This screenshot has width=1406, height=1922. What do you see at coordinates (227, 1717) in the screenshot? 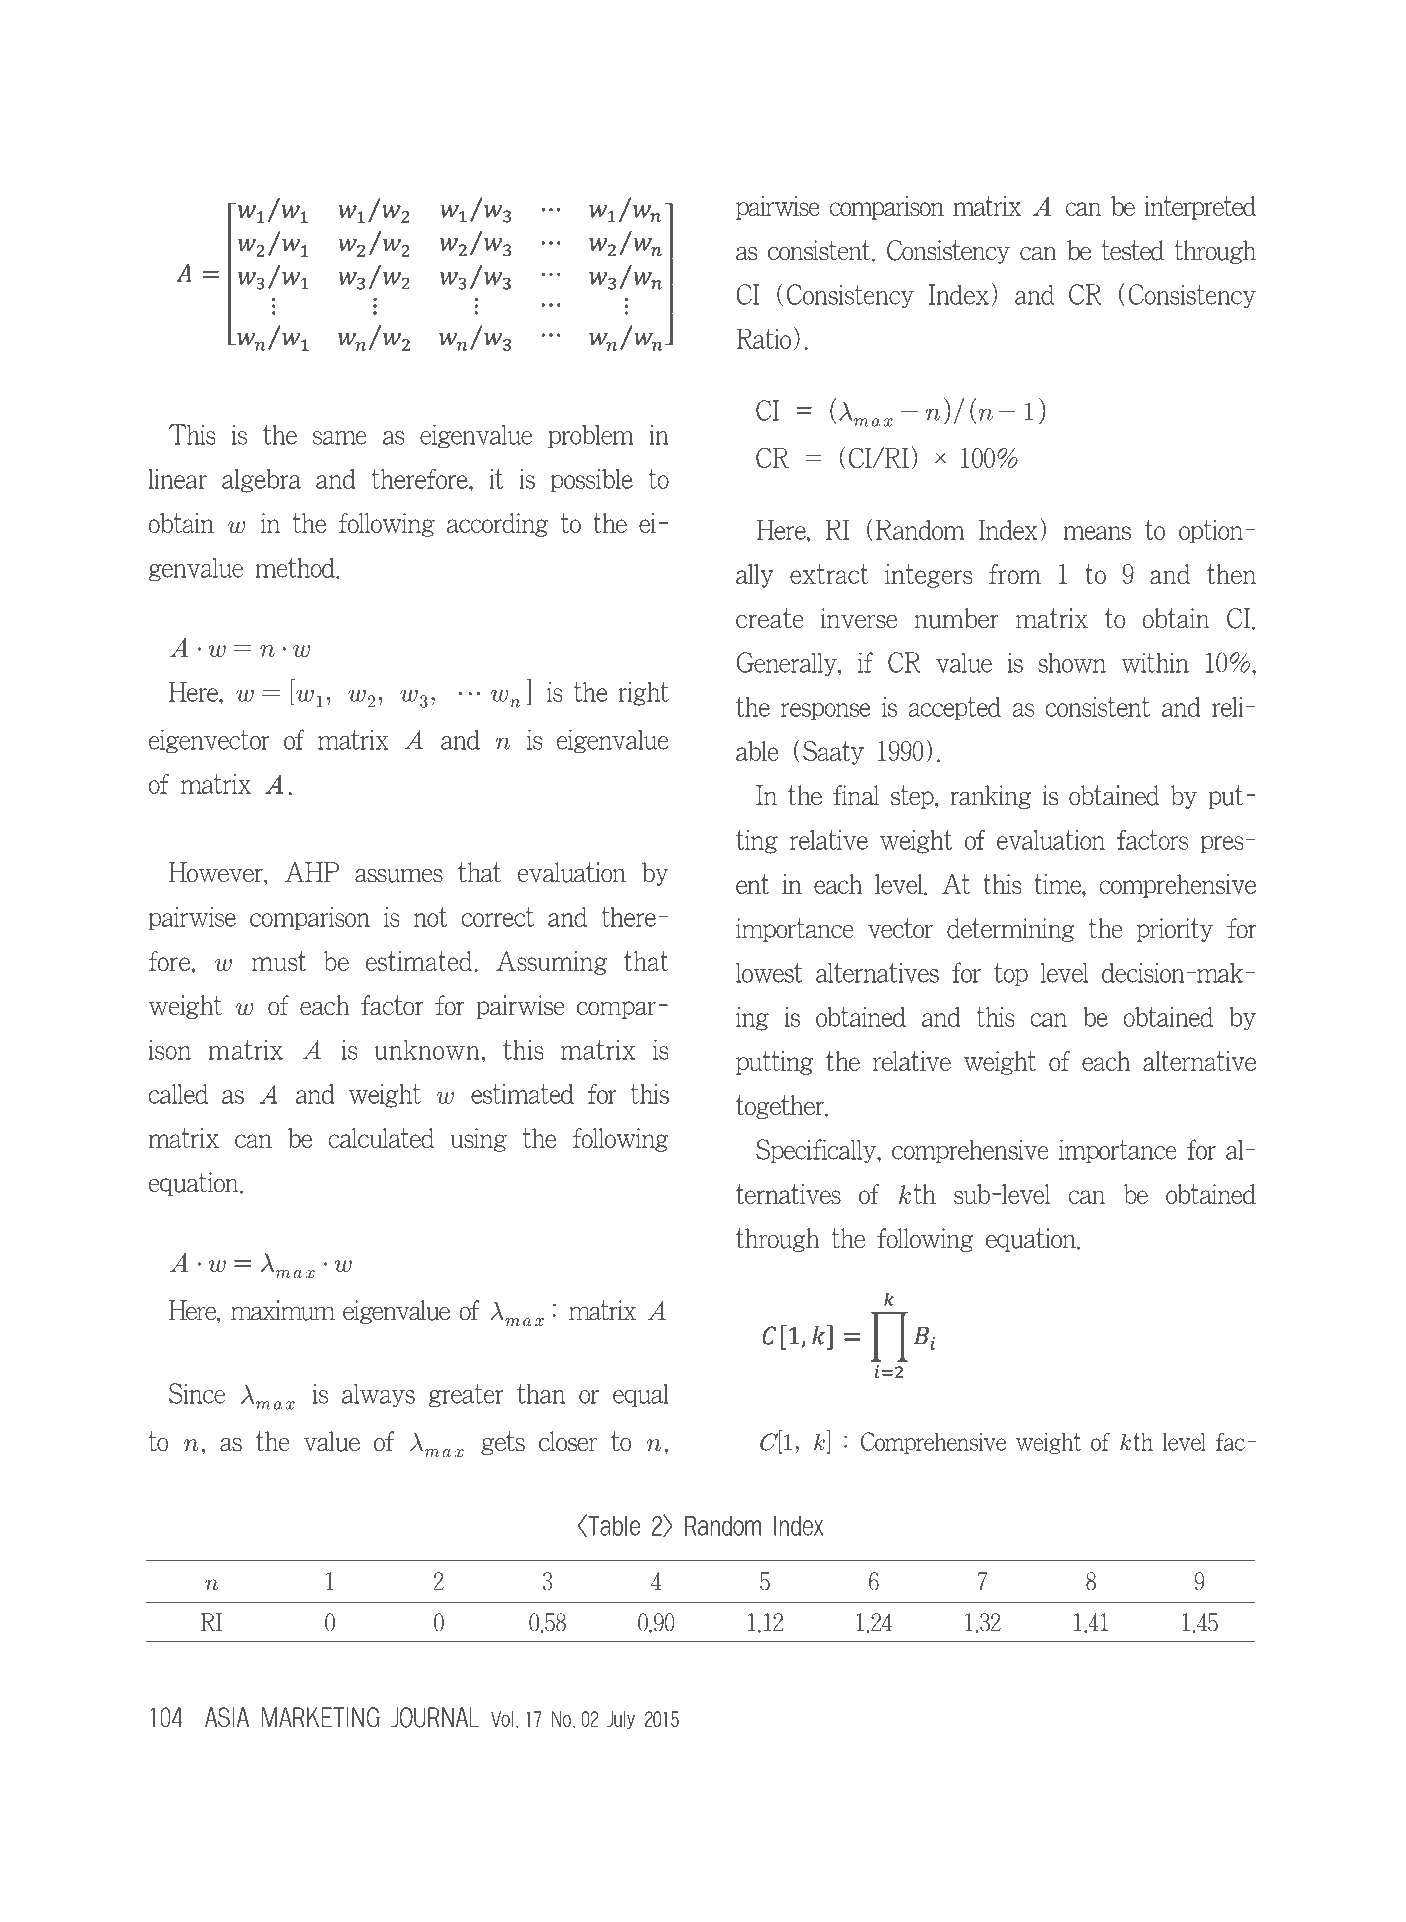
I see `ASIA` at bounding box center [227, 1717].
